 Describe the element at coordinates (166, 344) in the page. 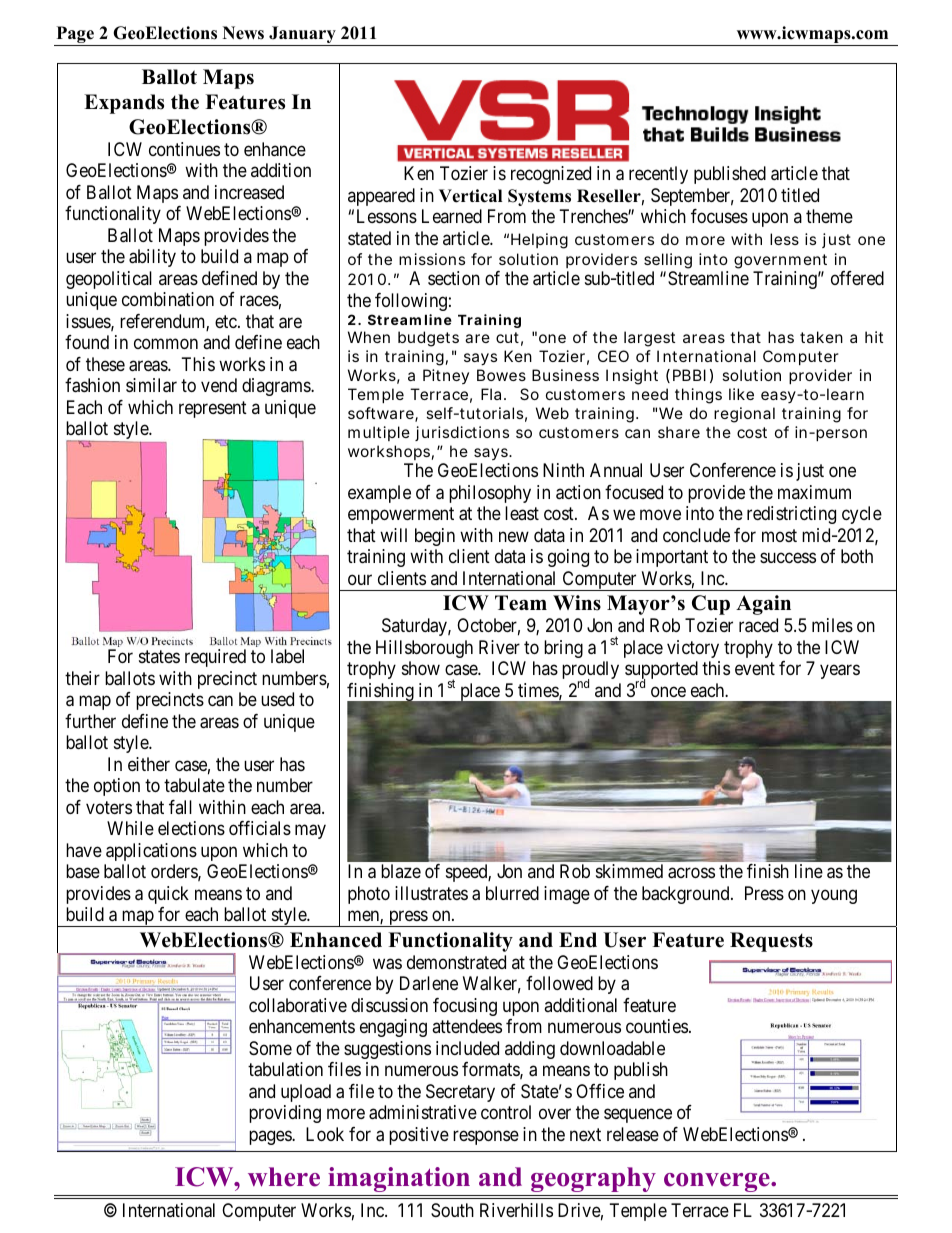

I see `common` at that location.
